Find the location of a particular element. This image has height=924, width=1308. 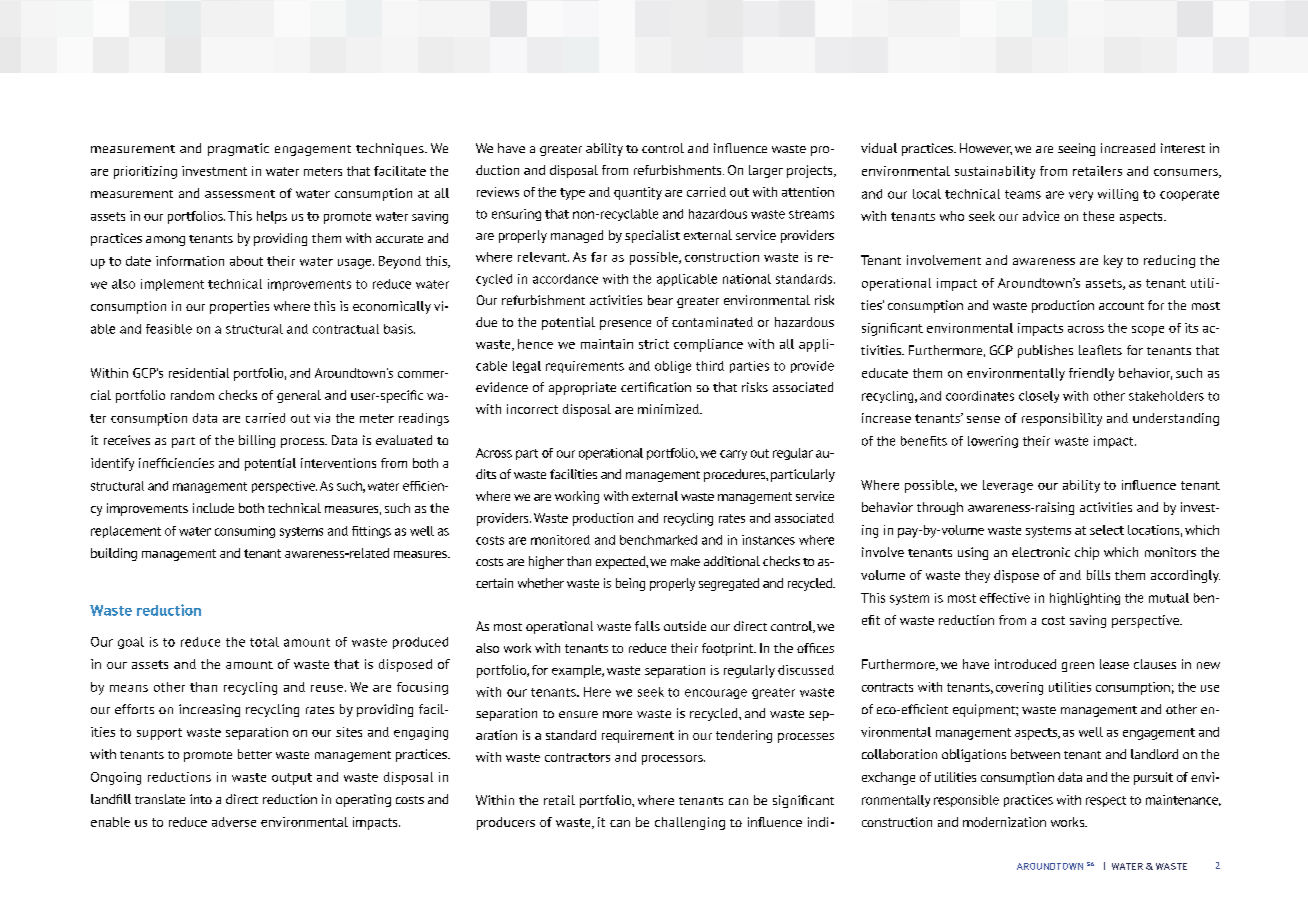

residential is located at coordinates (199, 373).
